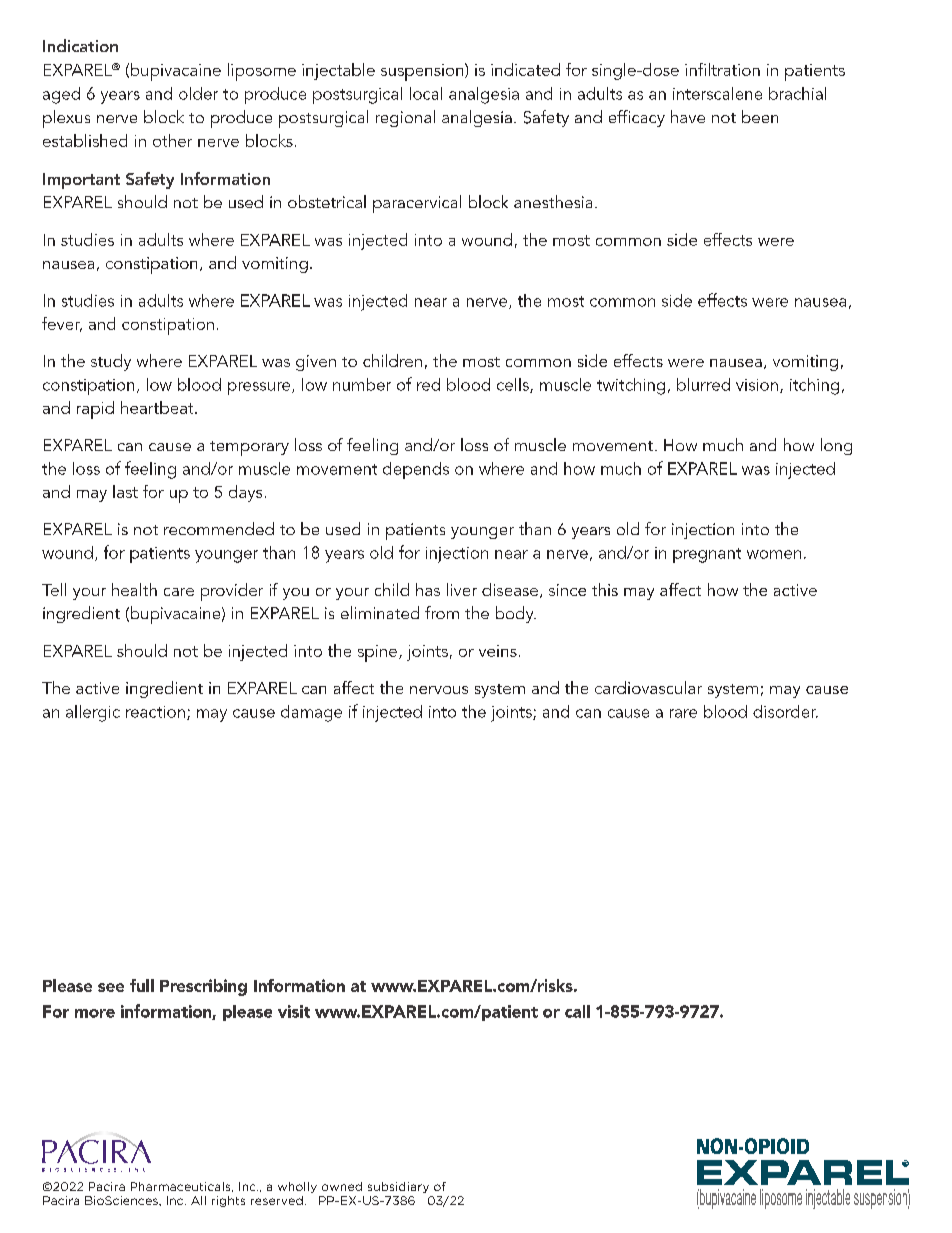  What do you see at coordinates (182, 1187) in the screenshot?
I see `Pharmaceuticals` at bounding box center [182, 1187].
